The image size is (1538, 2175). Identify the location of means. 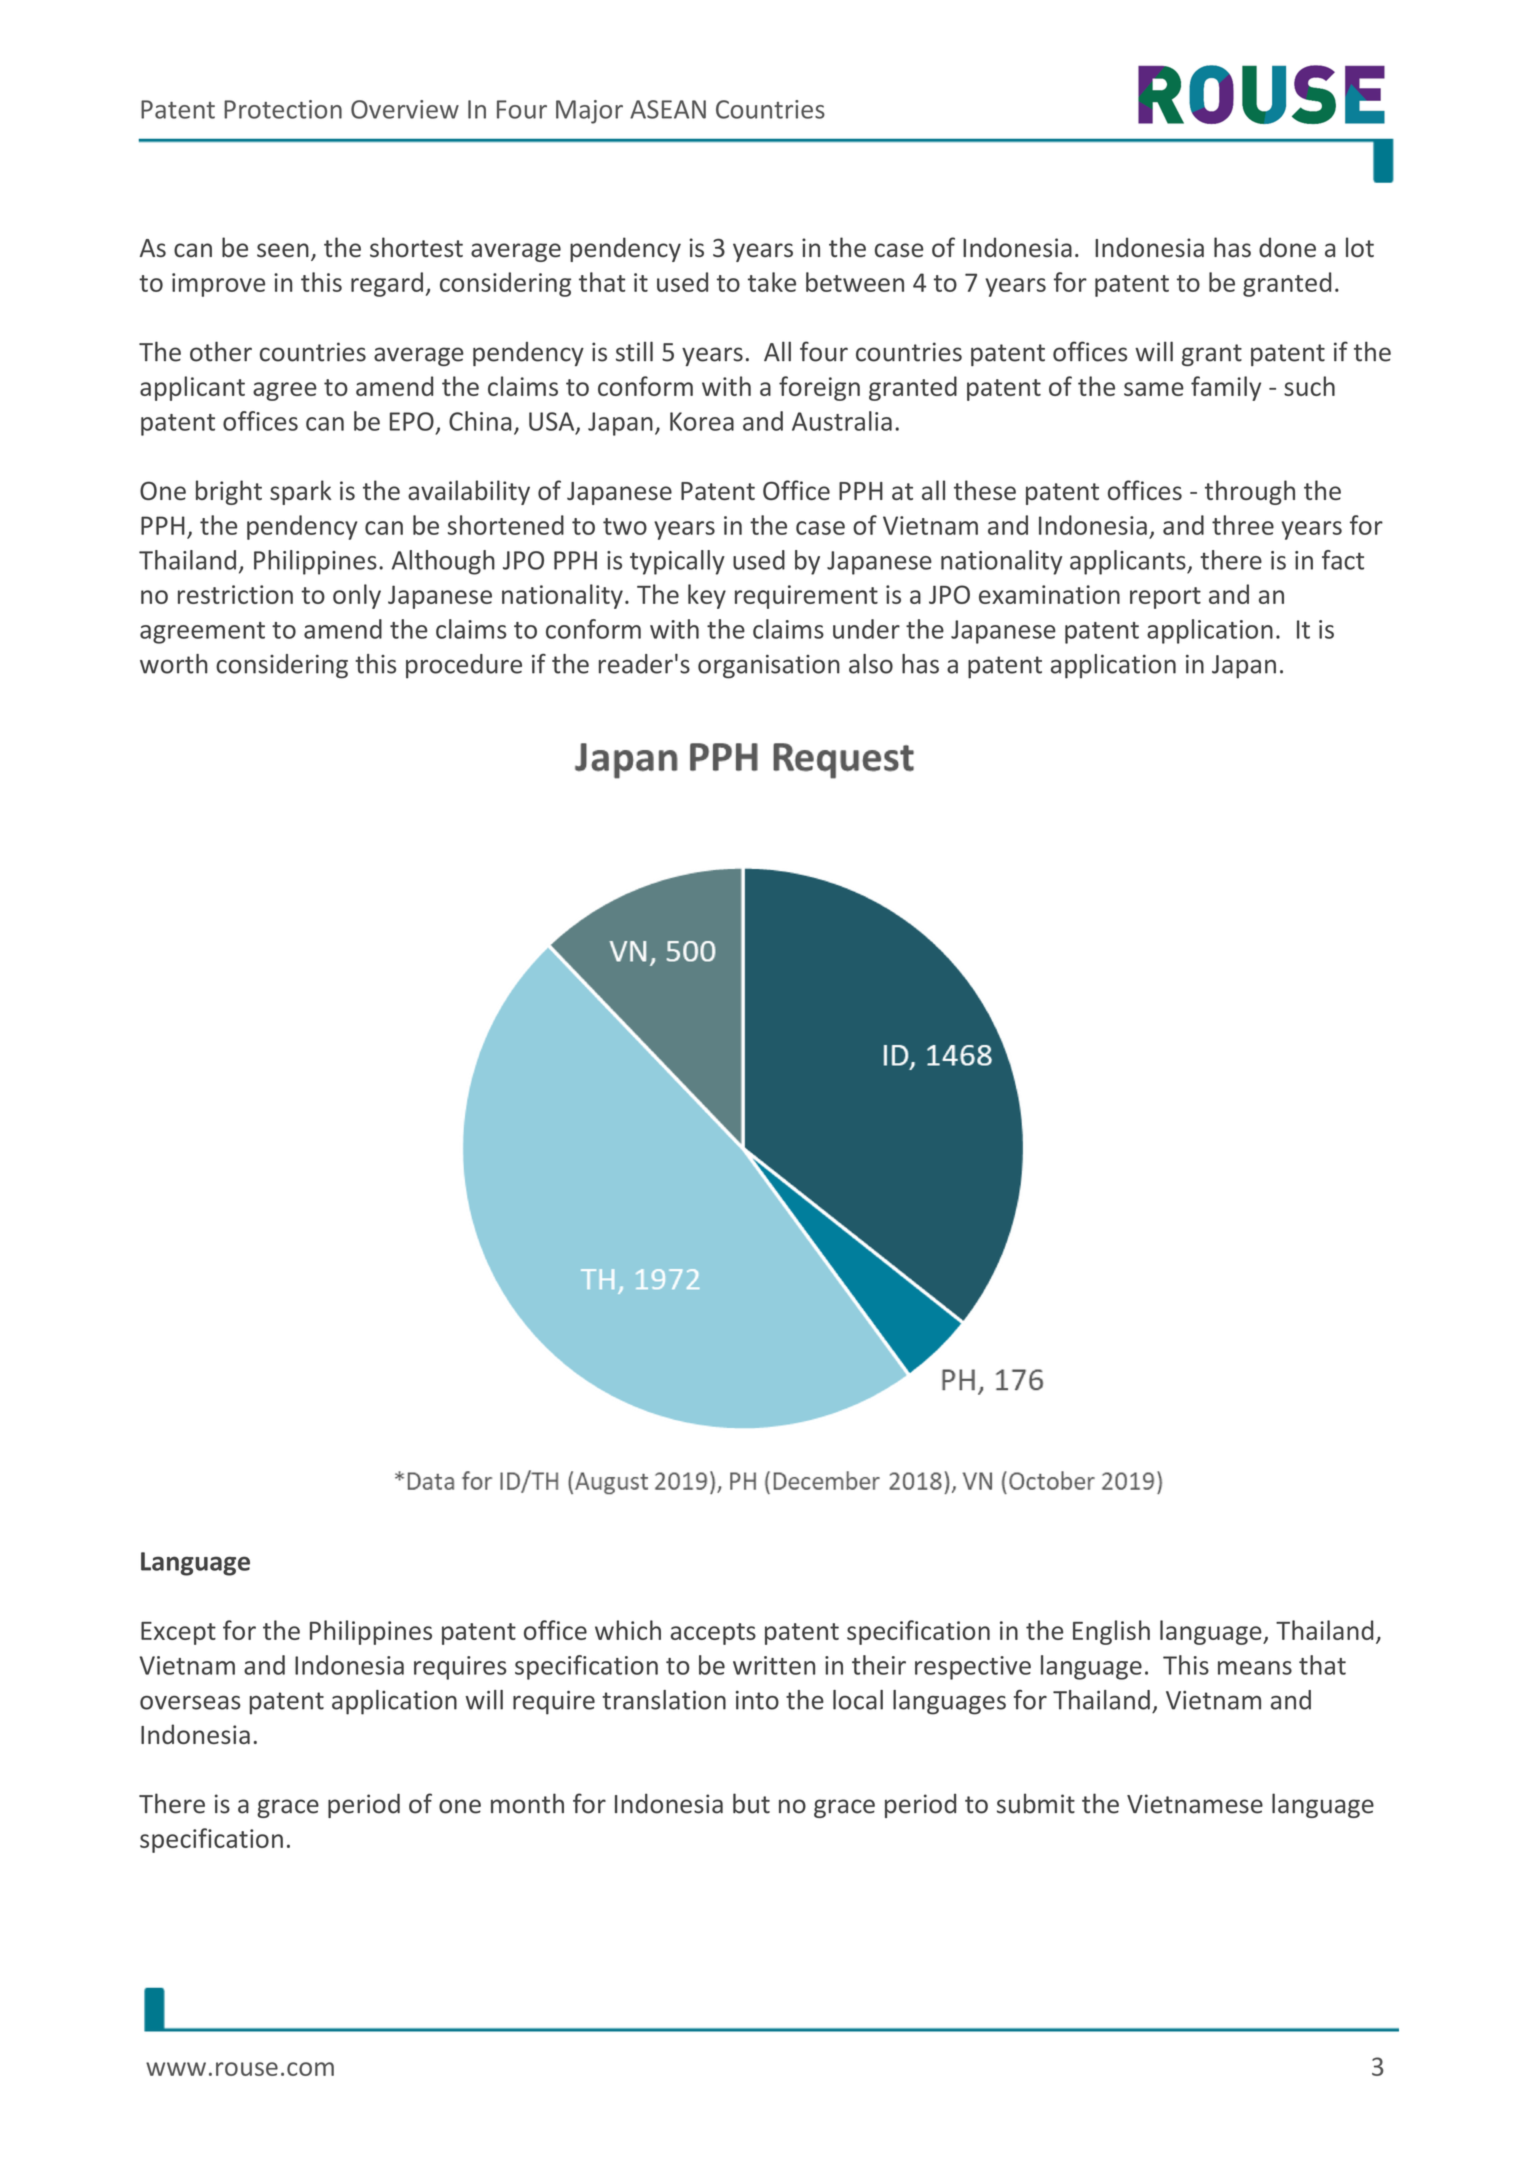
(1255, 1668).
